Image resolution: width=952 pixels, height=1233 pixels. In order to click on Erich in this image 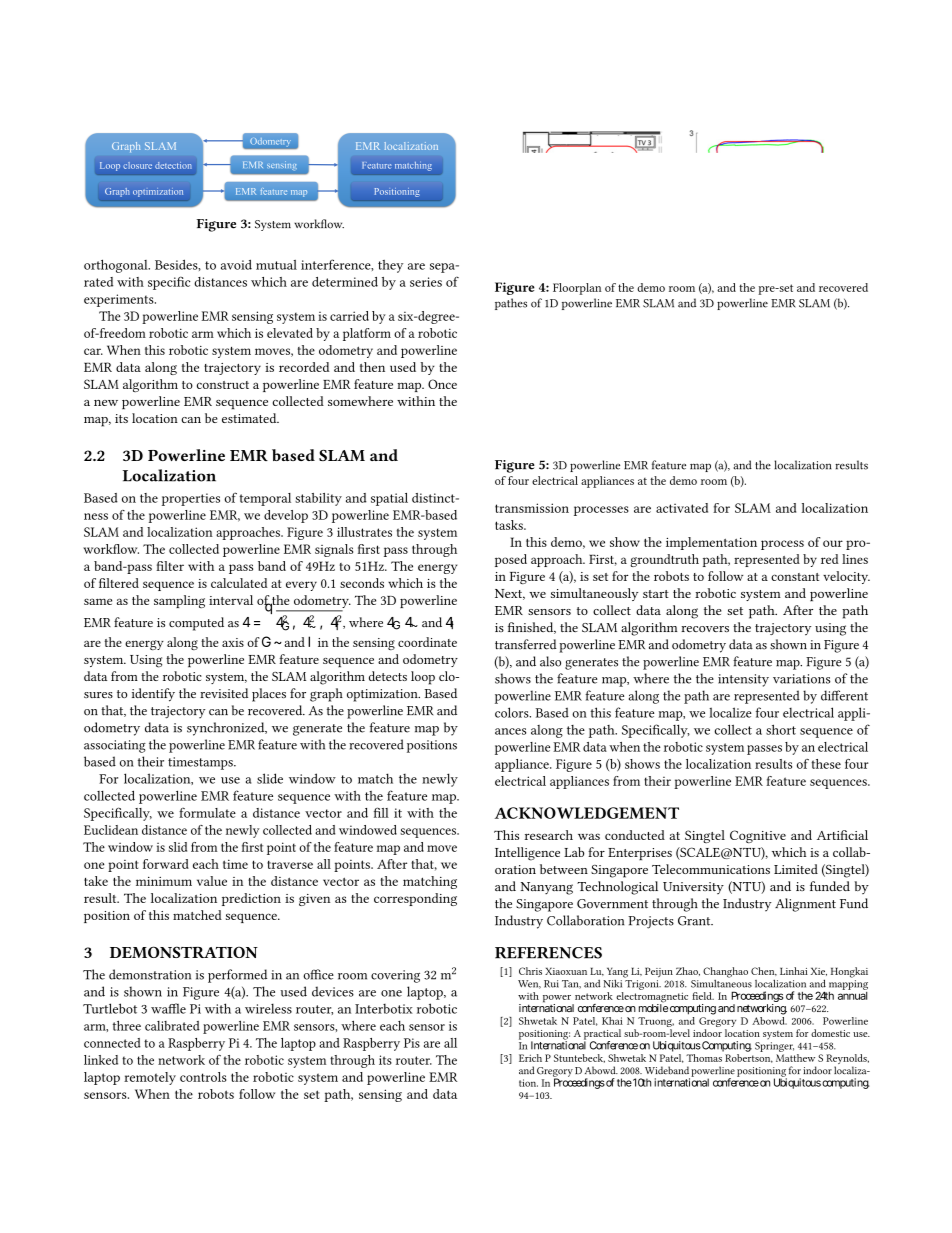, I will do `click(530, 1058)`.
